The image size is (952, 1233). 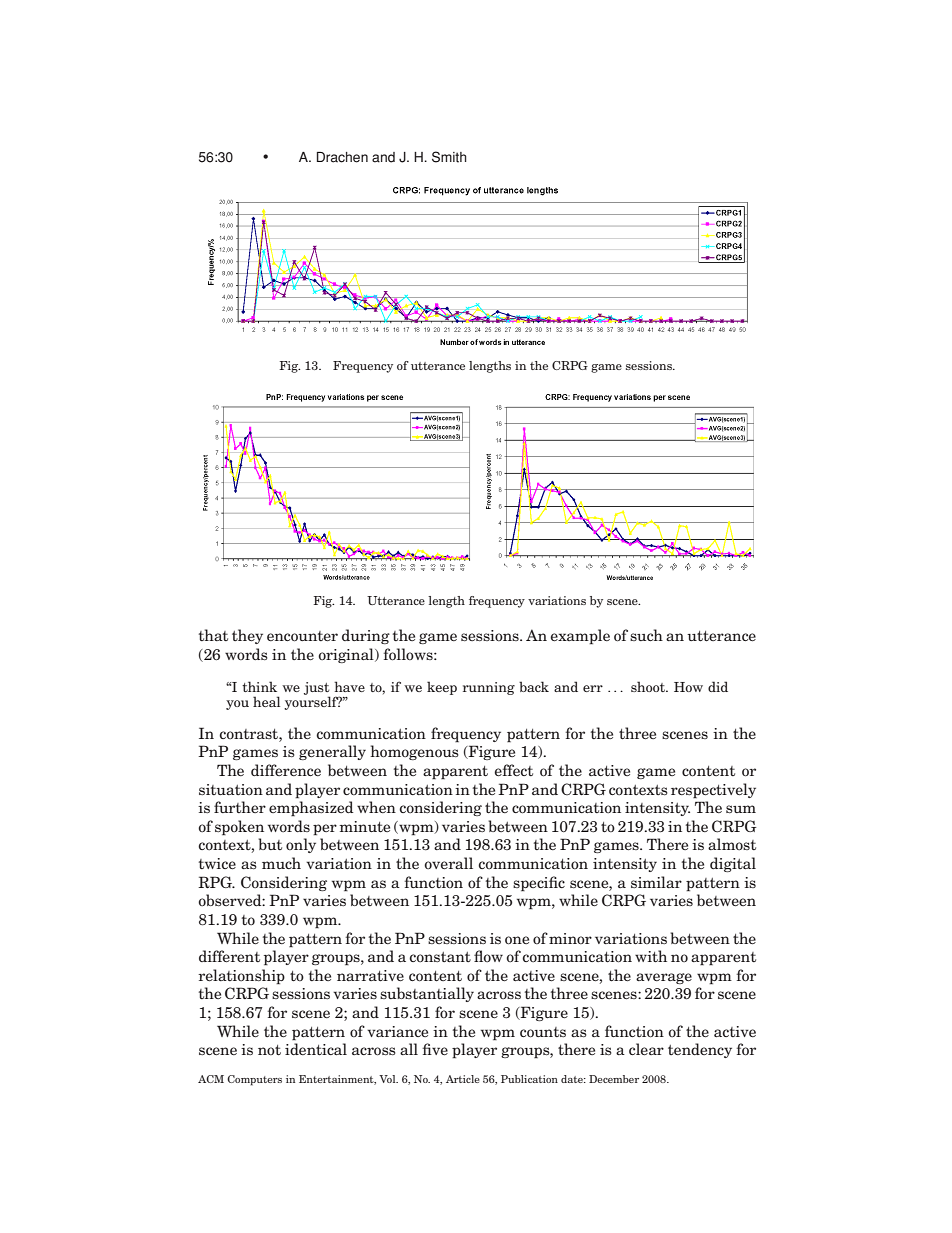 What do you see at coordinates (463, 1079) in the image?
I see `Article` at bounding box center [463, 1079].
